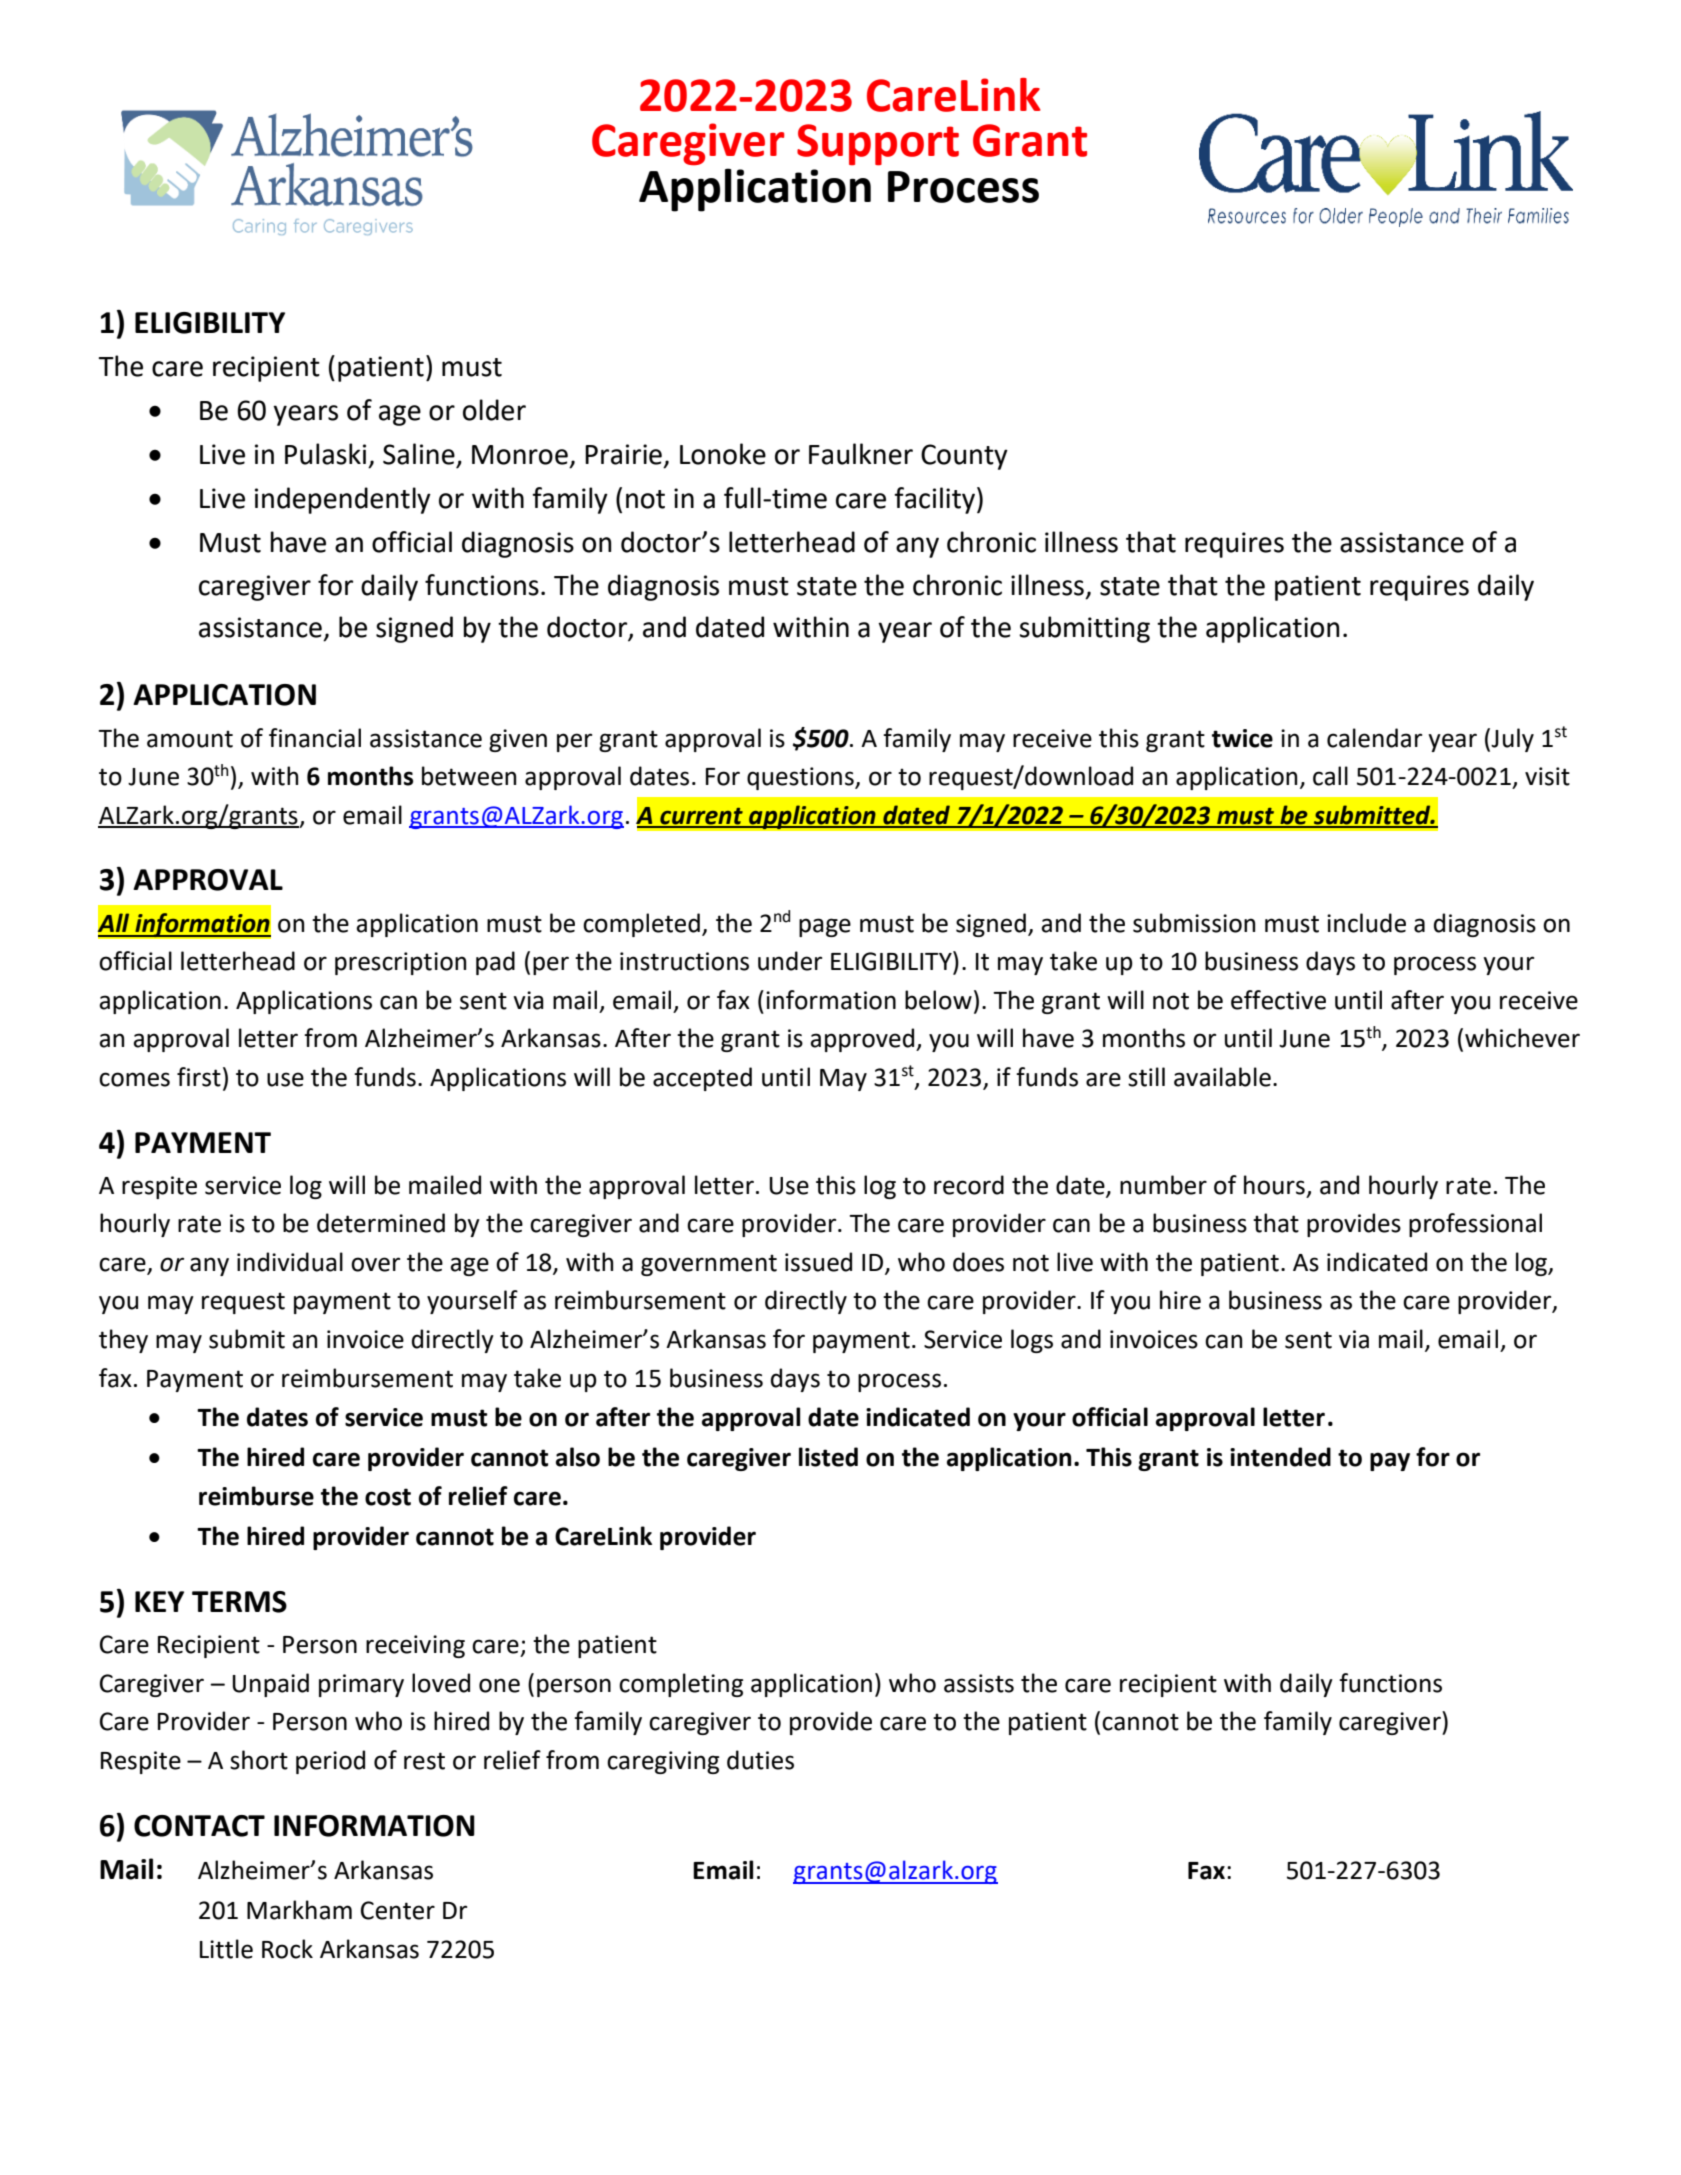 This screenshot has width=1681, height=2175. I want to click on duties, so click(760, 1760).
